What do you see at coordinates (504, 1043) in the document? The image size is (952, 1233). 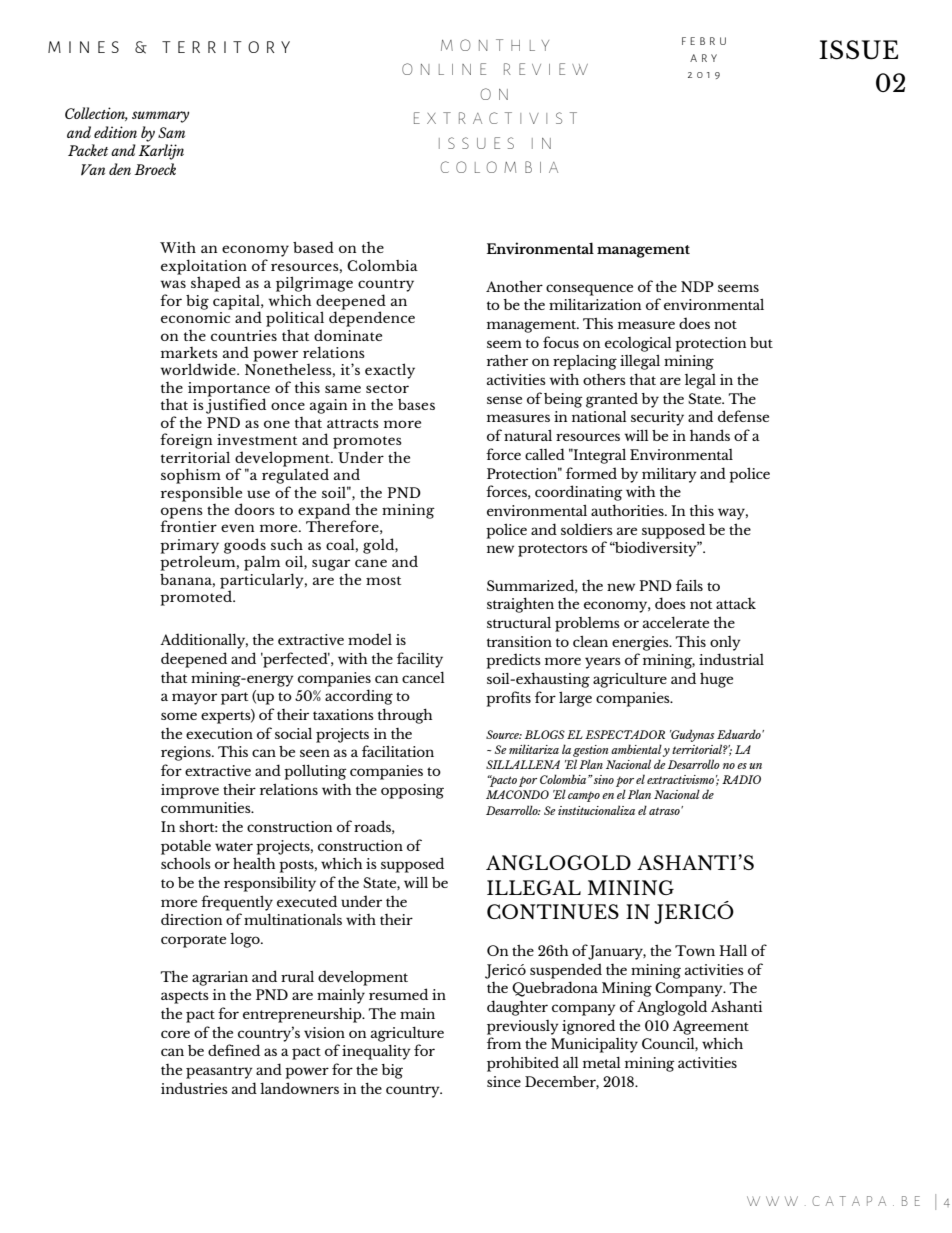 I see `from` at bounding box center [504, 1043].
